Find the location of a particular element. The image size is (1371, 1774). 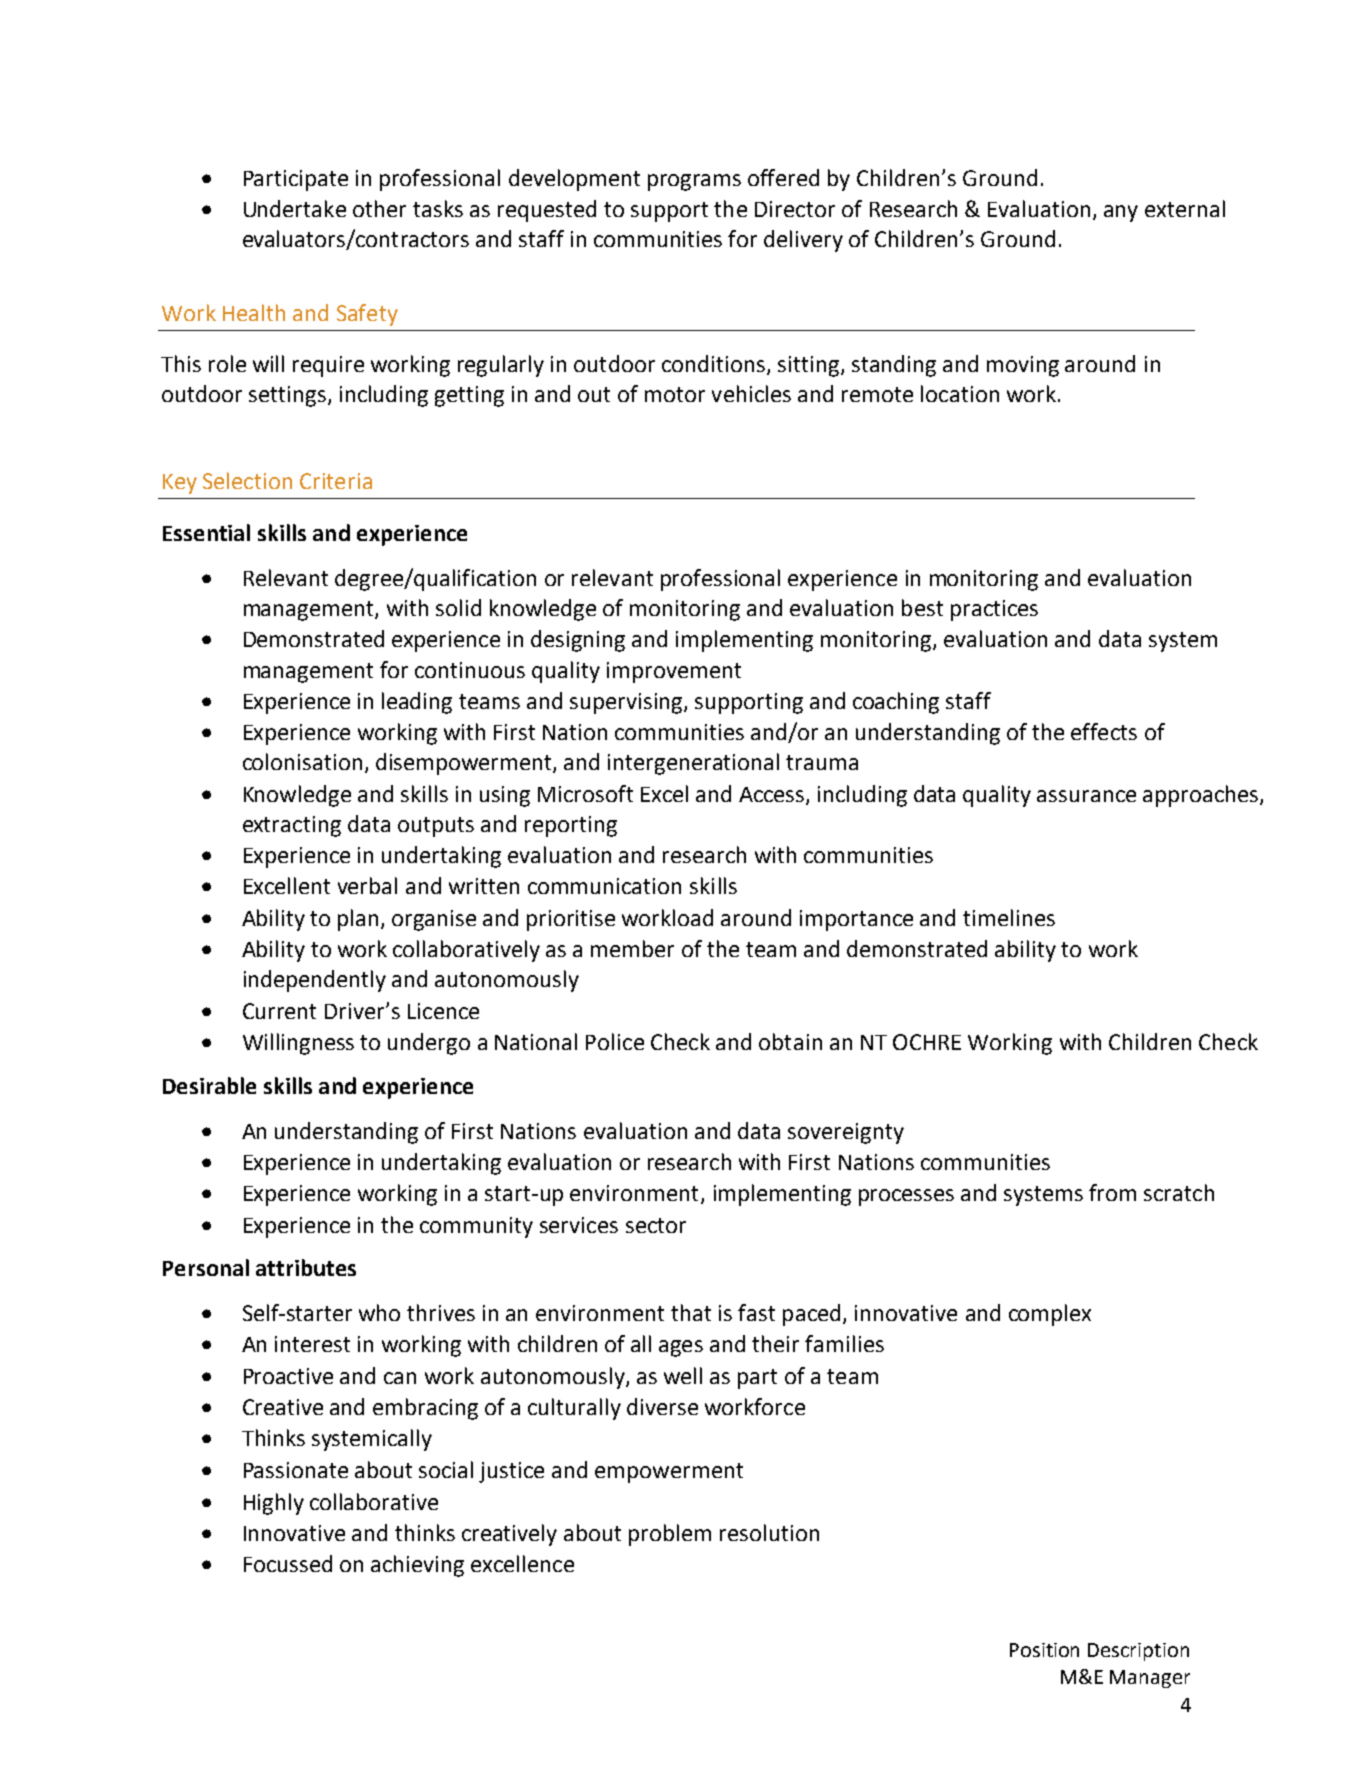

Undertake is located at coordinates (295, 208).
